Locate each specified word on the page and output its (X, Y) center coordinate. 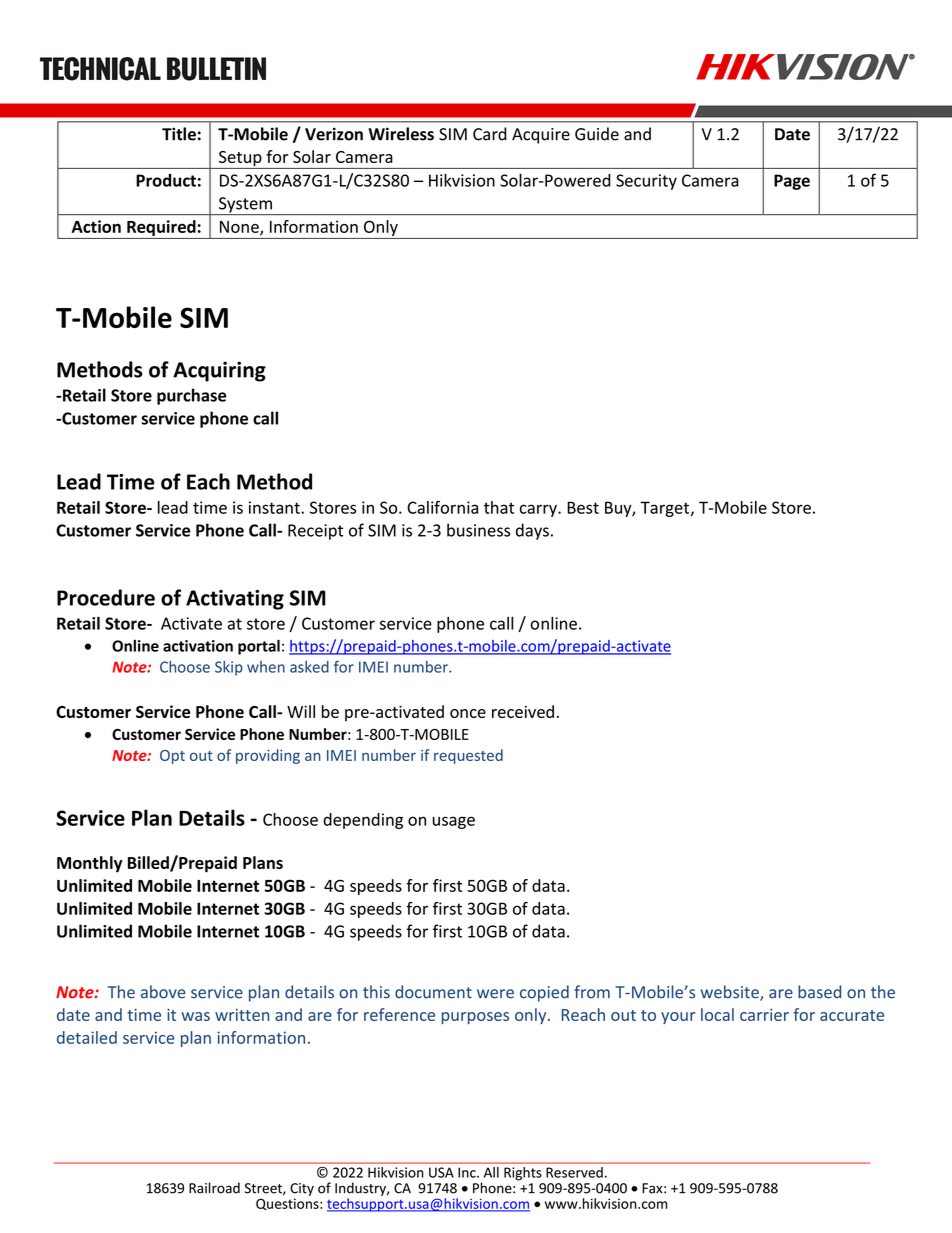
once (468, 713)
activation (198, 646)
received (523, 711)
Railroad (214, 1188)
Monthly (89, 864)
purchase (192, 396)
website (731, 993)
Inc (468, 1172)
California (442, 507)
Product (166, 180)
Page (792, 182)
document (433, 992)
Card (490, 134)
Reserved (574, 1172)
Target (664, 509)
